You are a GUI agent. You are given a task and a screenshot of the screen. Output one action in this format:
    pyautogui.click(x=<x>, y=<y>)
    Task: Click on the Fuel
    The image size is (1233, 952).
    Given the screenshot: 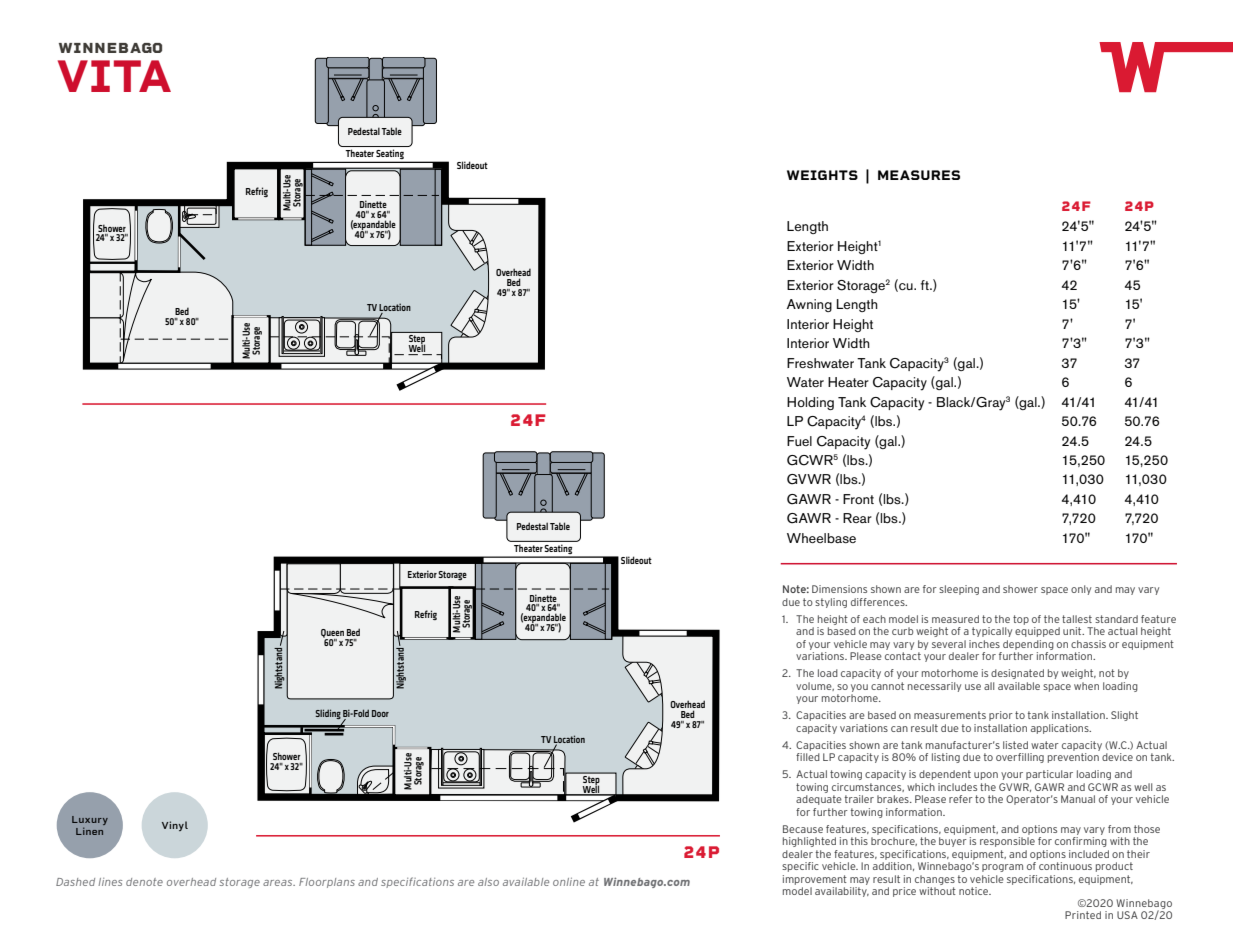 What is the action you would take?
    pyautogui.click(x=799, y=441)
